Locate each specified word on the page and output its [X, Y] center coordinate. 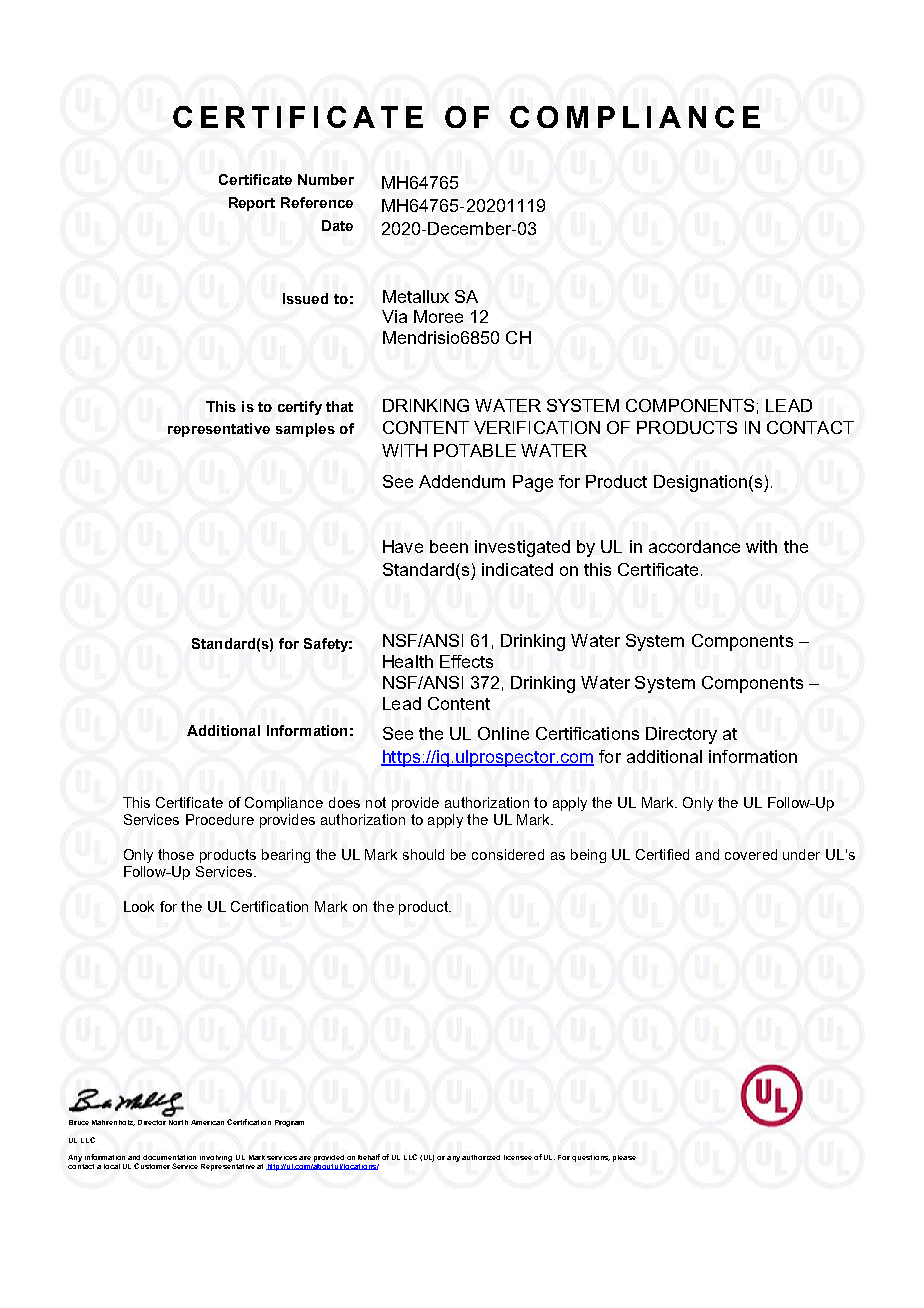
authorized [481, 1157]
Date [337, 225]
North [178, 1122]
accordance [694, 546]
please [624, 1158]
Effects [466, 661]
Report [252, 204]
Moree [438, 316]
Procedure [220, 819]
